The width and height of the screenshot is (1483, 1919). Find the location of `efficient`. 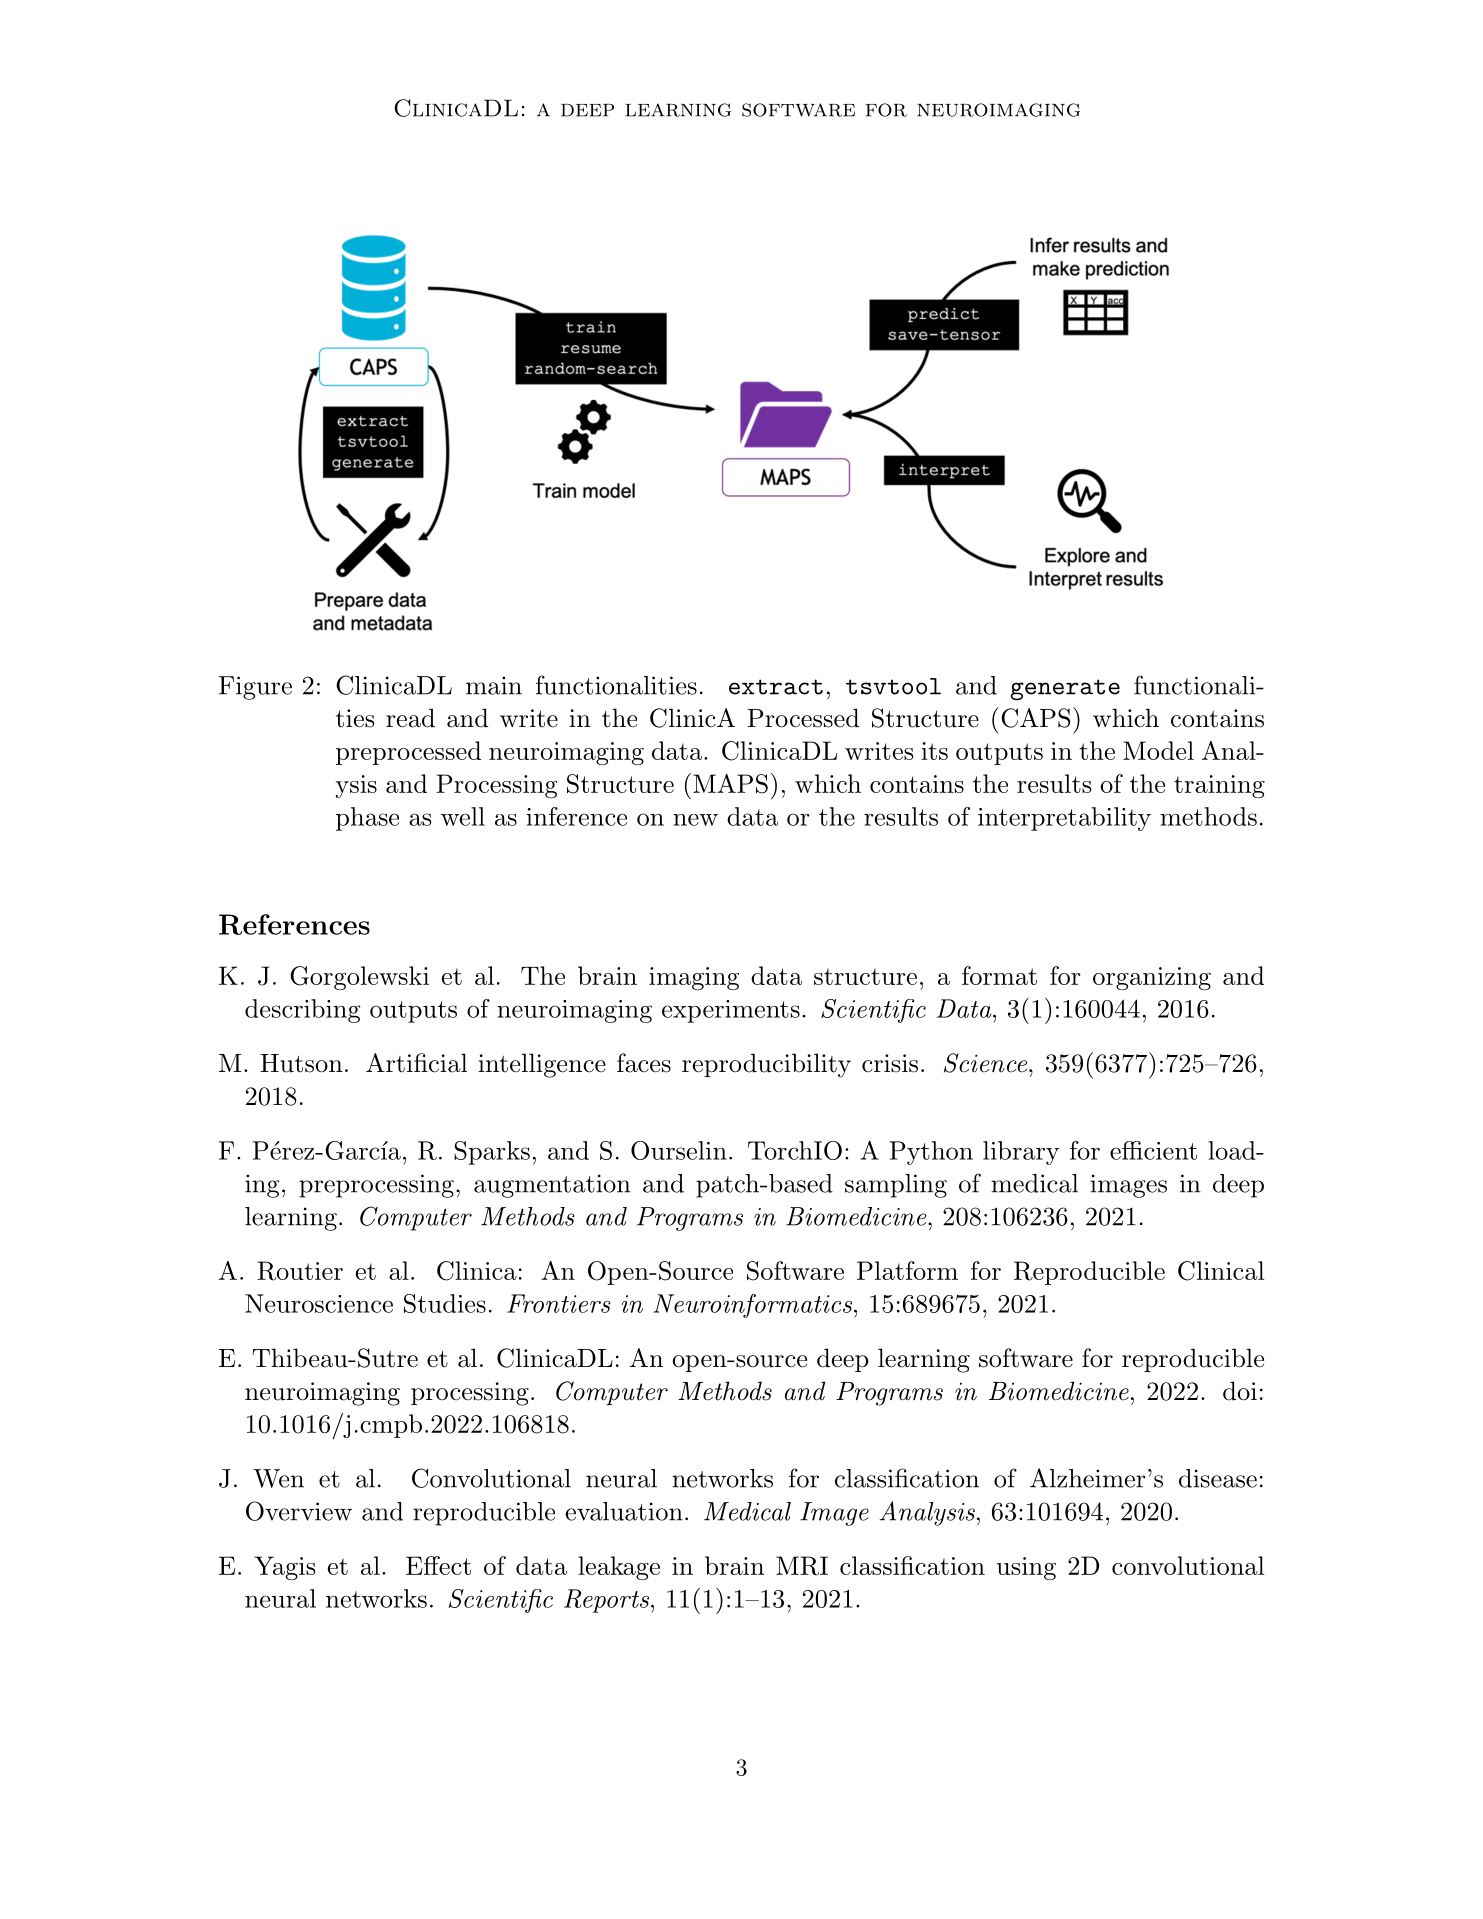

efficient is located at coordinates (1153, 1150).
